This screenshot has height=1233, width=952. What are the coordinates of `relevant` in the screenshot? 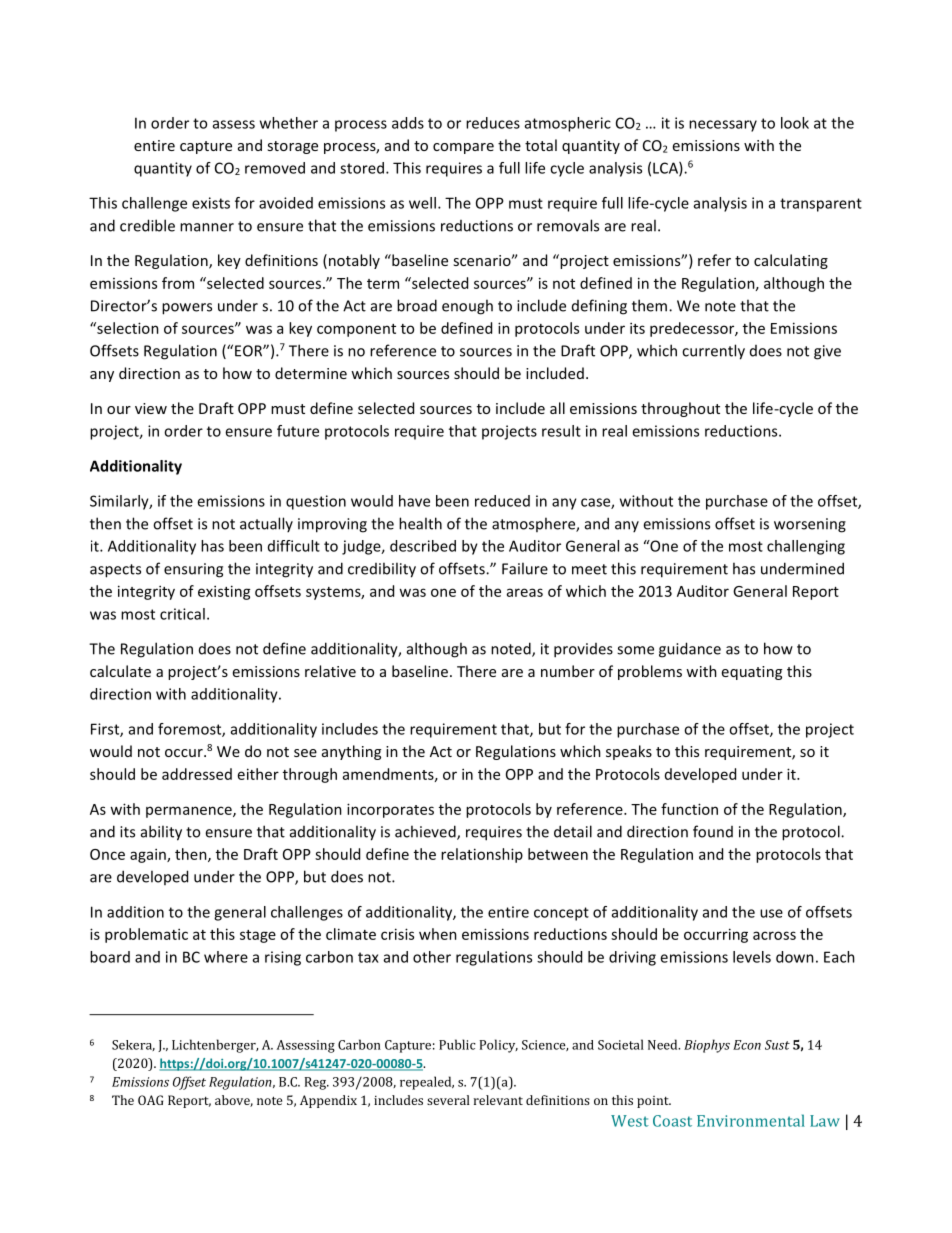 It's located at (498, 1100).
